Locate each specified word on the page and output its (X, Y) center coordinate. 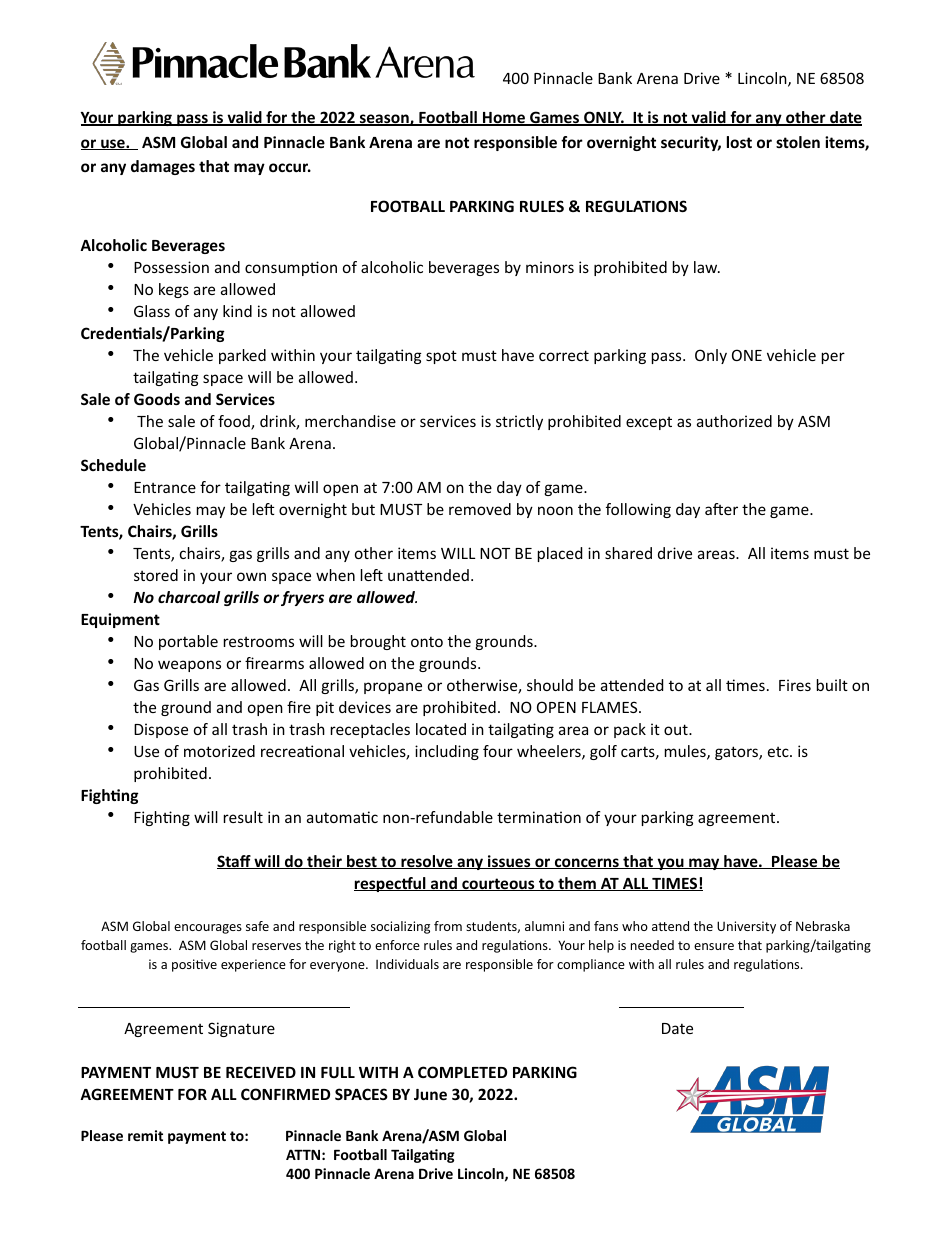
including (447, 752)
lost (739, 142)
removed (480, 509)
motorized (219, 751)
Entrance (165, 487)
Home (504, 119)
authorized (734, 421)
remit (145, 1135)
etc (779, 751)
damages (163, 167)
